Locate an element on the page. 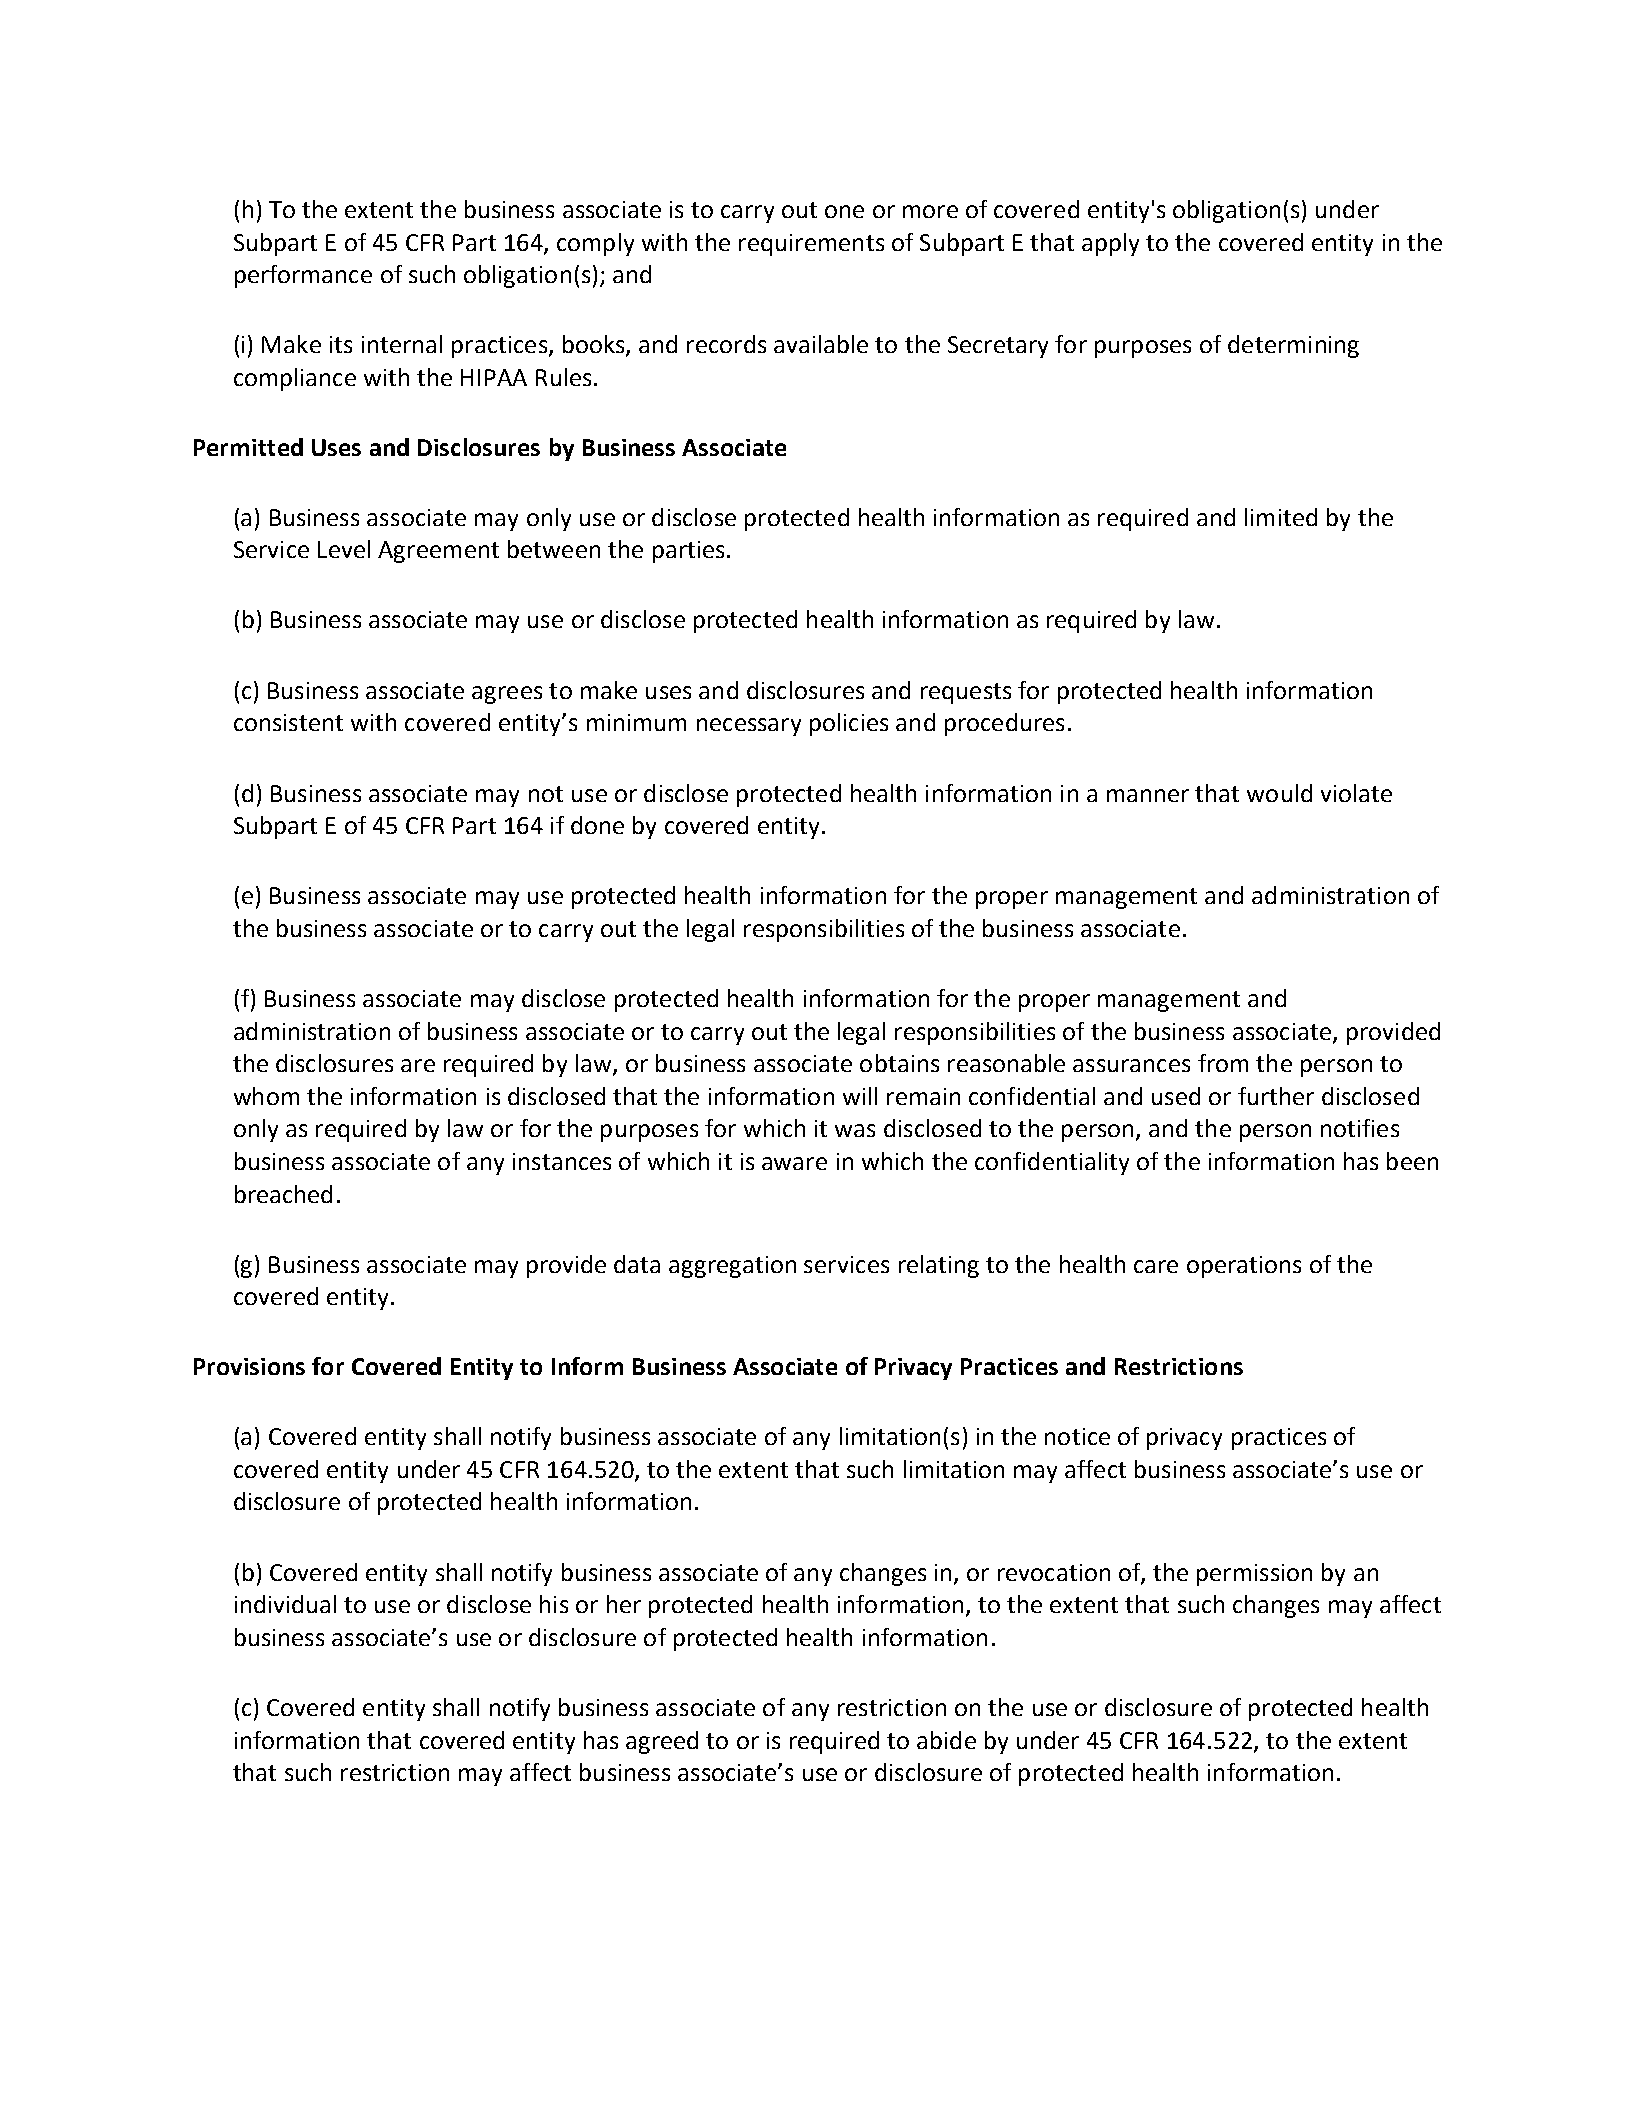 The image size is (1636, 2117). Provisions is located at coordinates (249, 1366).
